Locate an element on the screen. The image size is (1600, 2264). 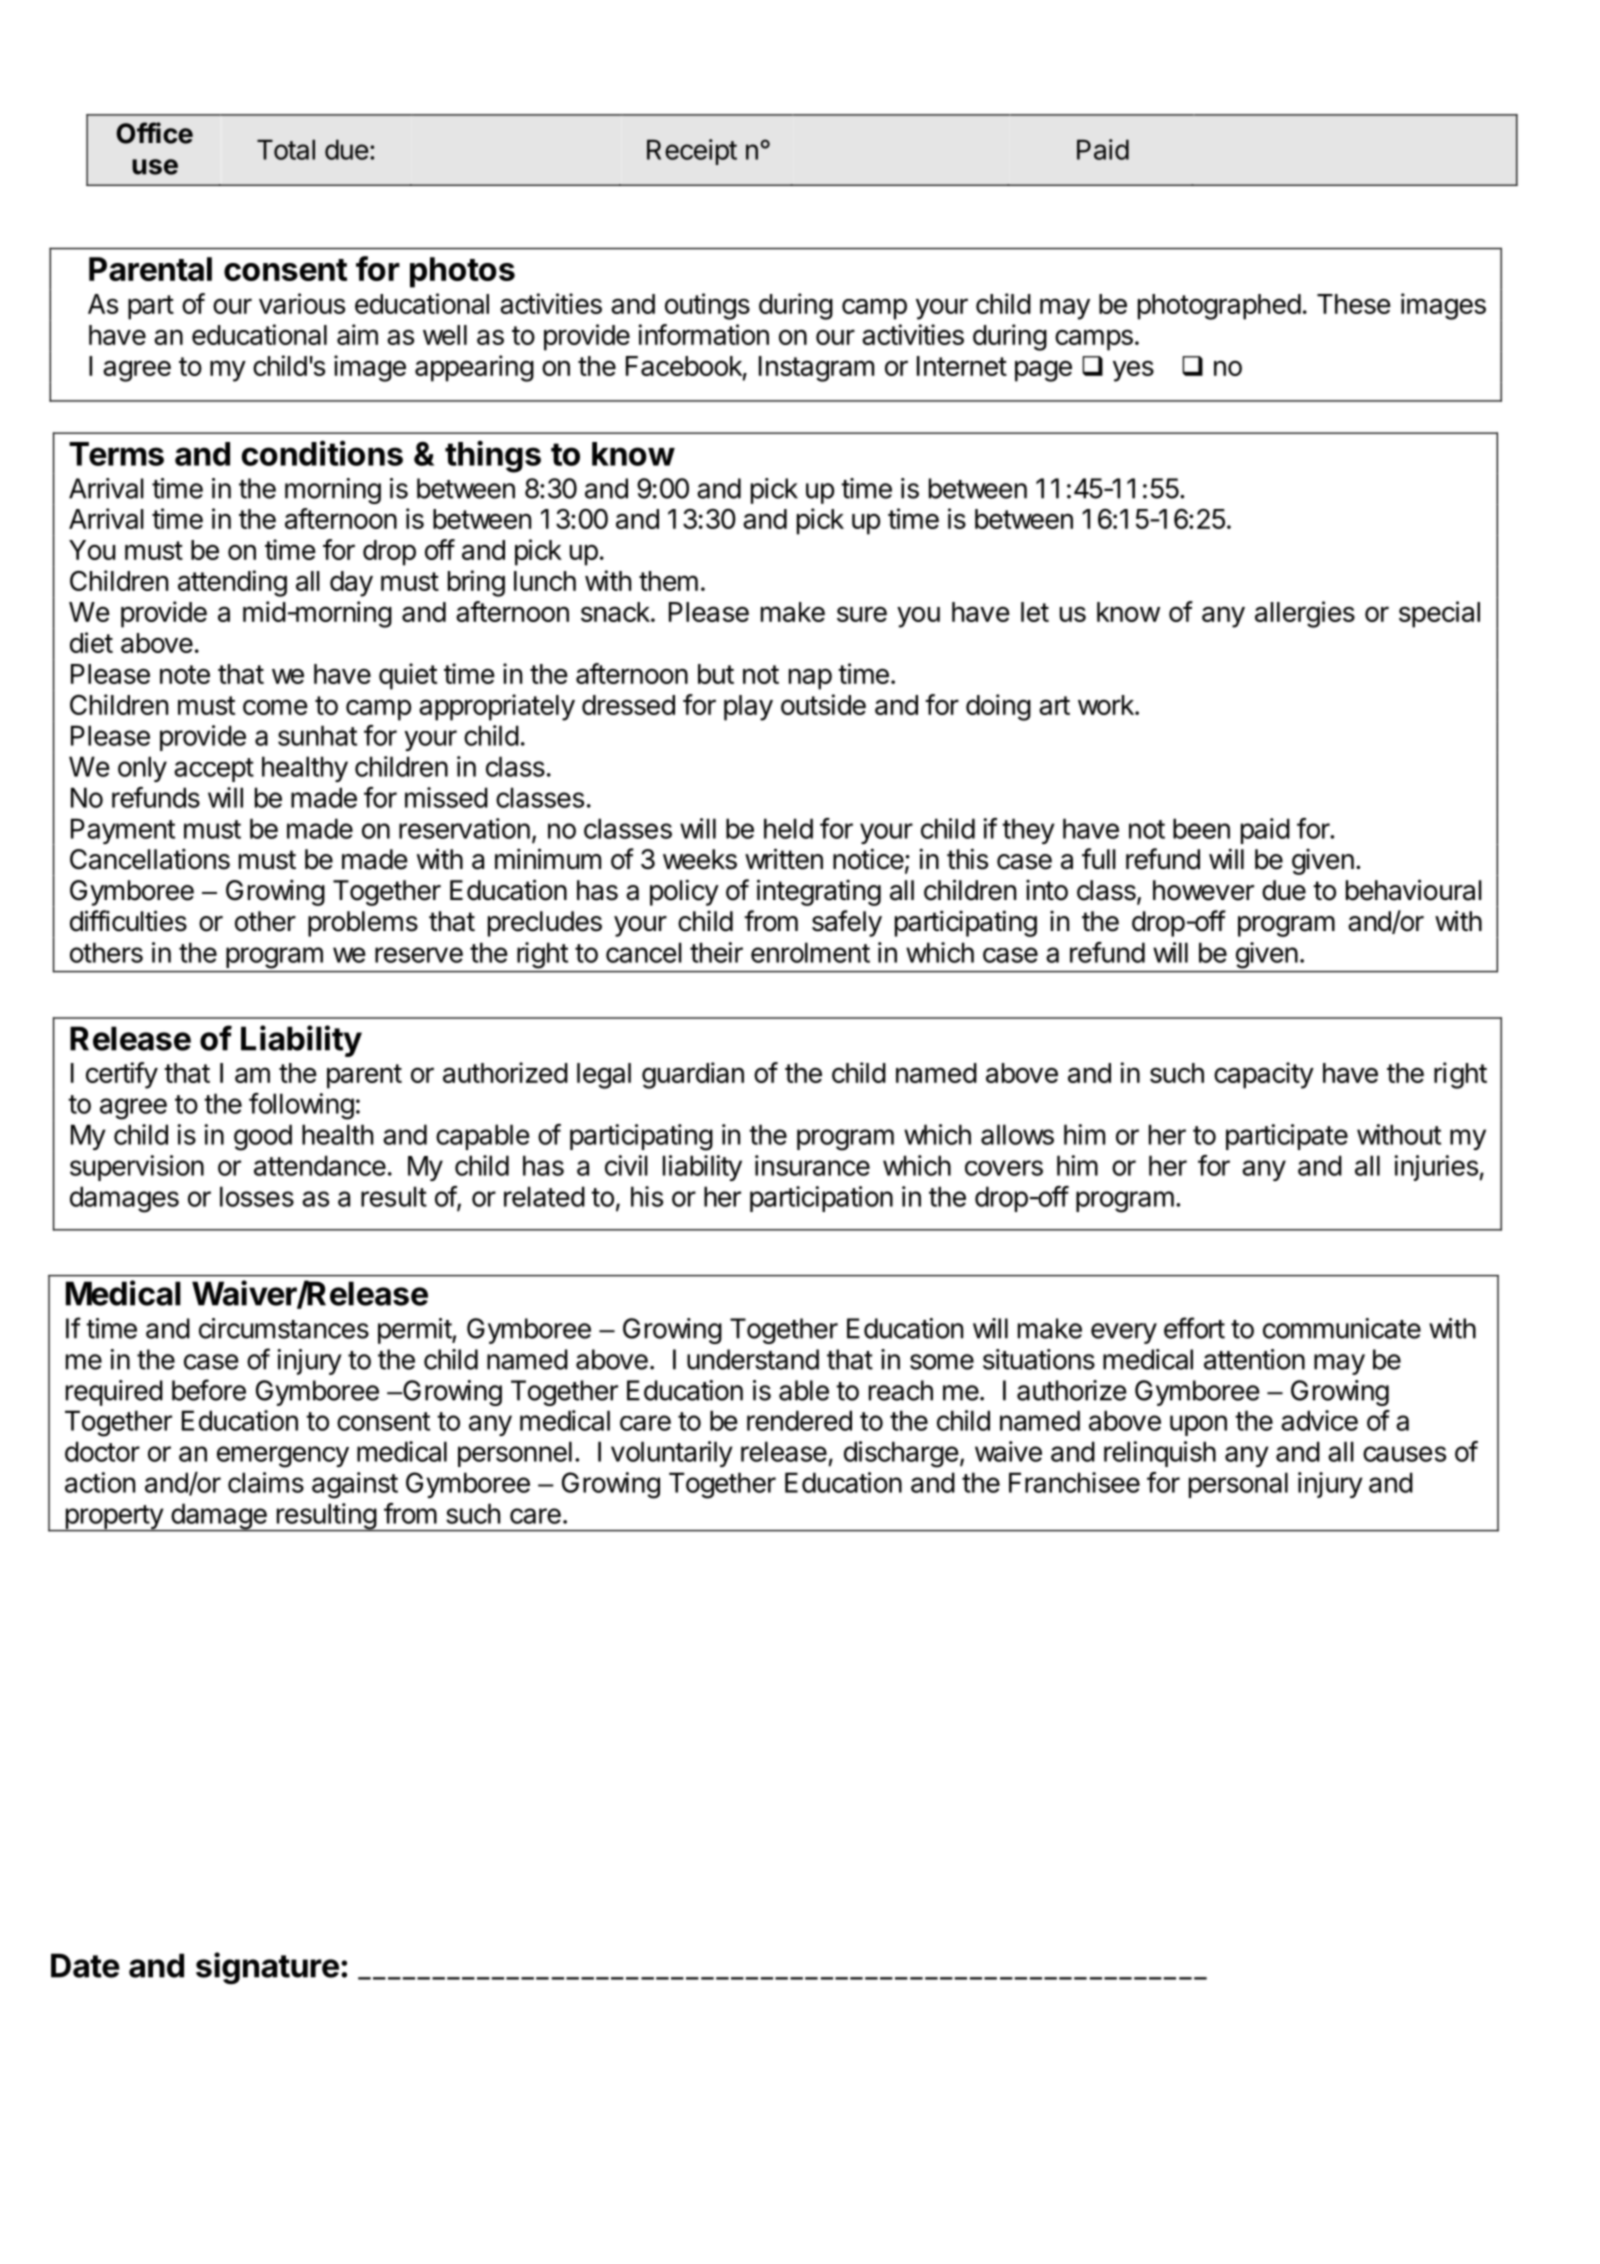
allergies is located at coordinates (1305, 614).
